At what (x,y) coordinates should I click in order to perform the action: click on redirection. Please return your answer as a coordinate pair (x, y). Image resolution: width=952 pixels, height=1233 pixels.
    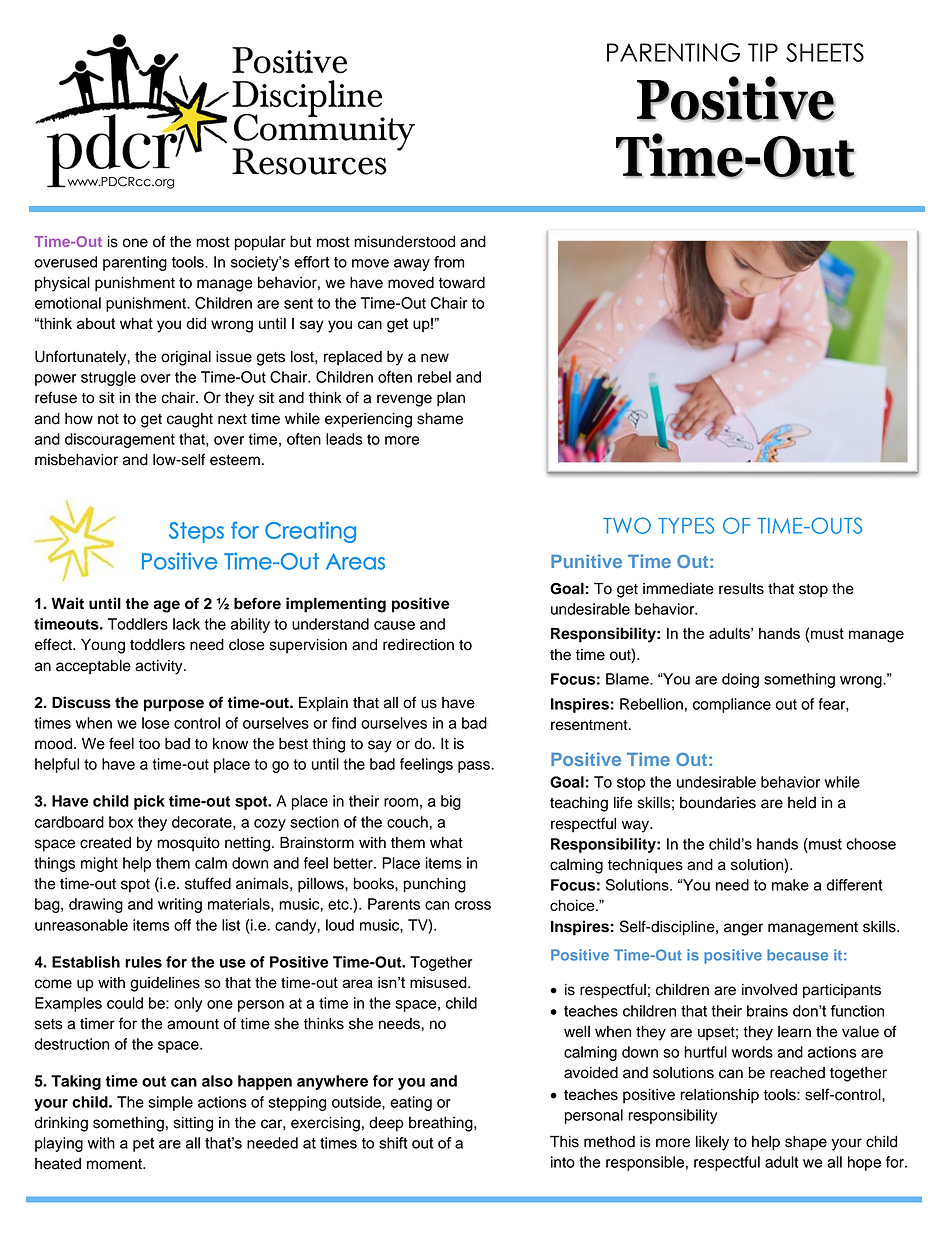
    Looking at the image, I should click on (418, 645).
